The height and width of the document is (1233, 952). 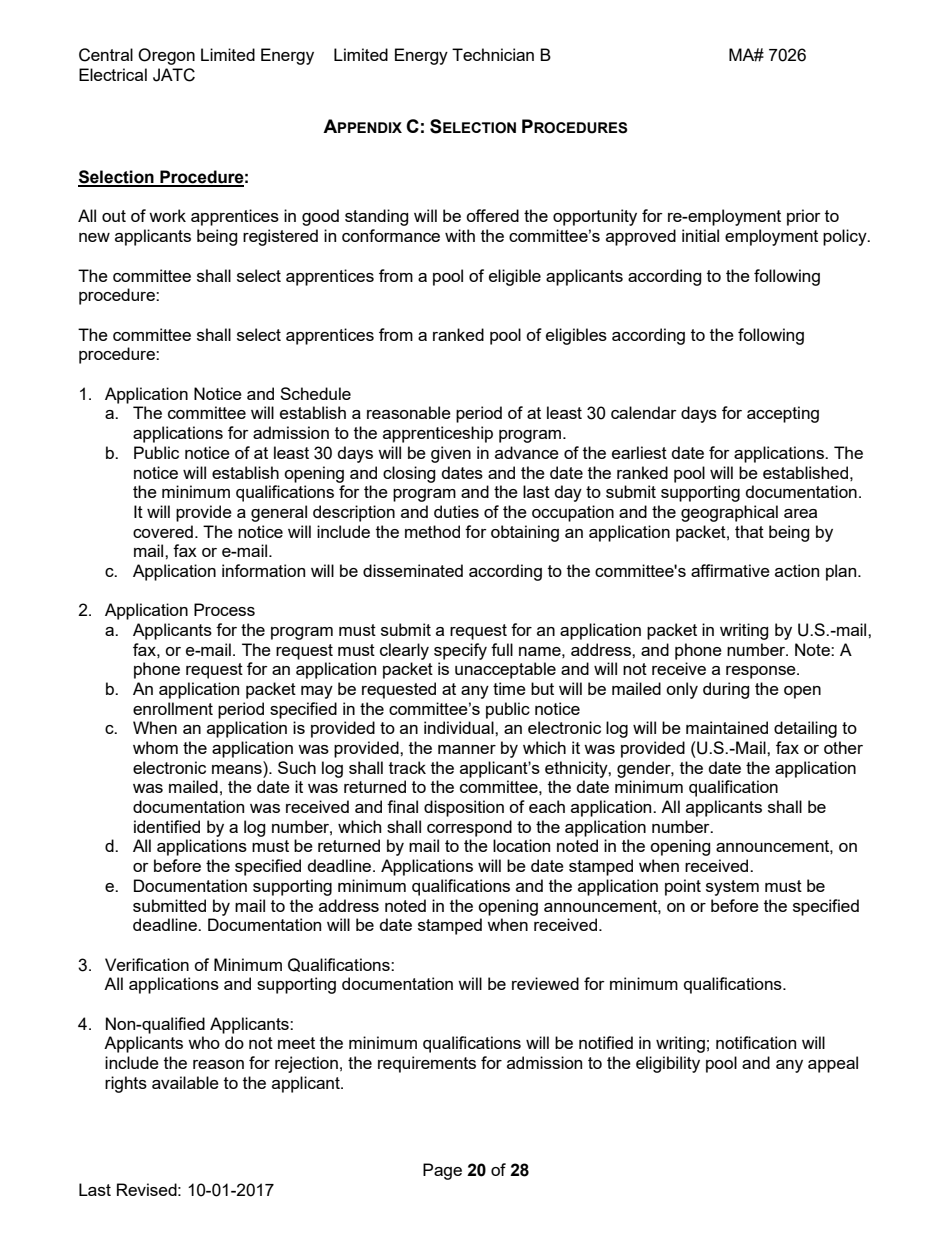 I want to click on given, so click(x=451, y=454).
